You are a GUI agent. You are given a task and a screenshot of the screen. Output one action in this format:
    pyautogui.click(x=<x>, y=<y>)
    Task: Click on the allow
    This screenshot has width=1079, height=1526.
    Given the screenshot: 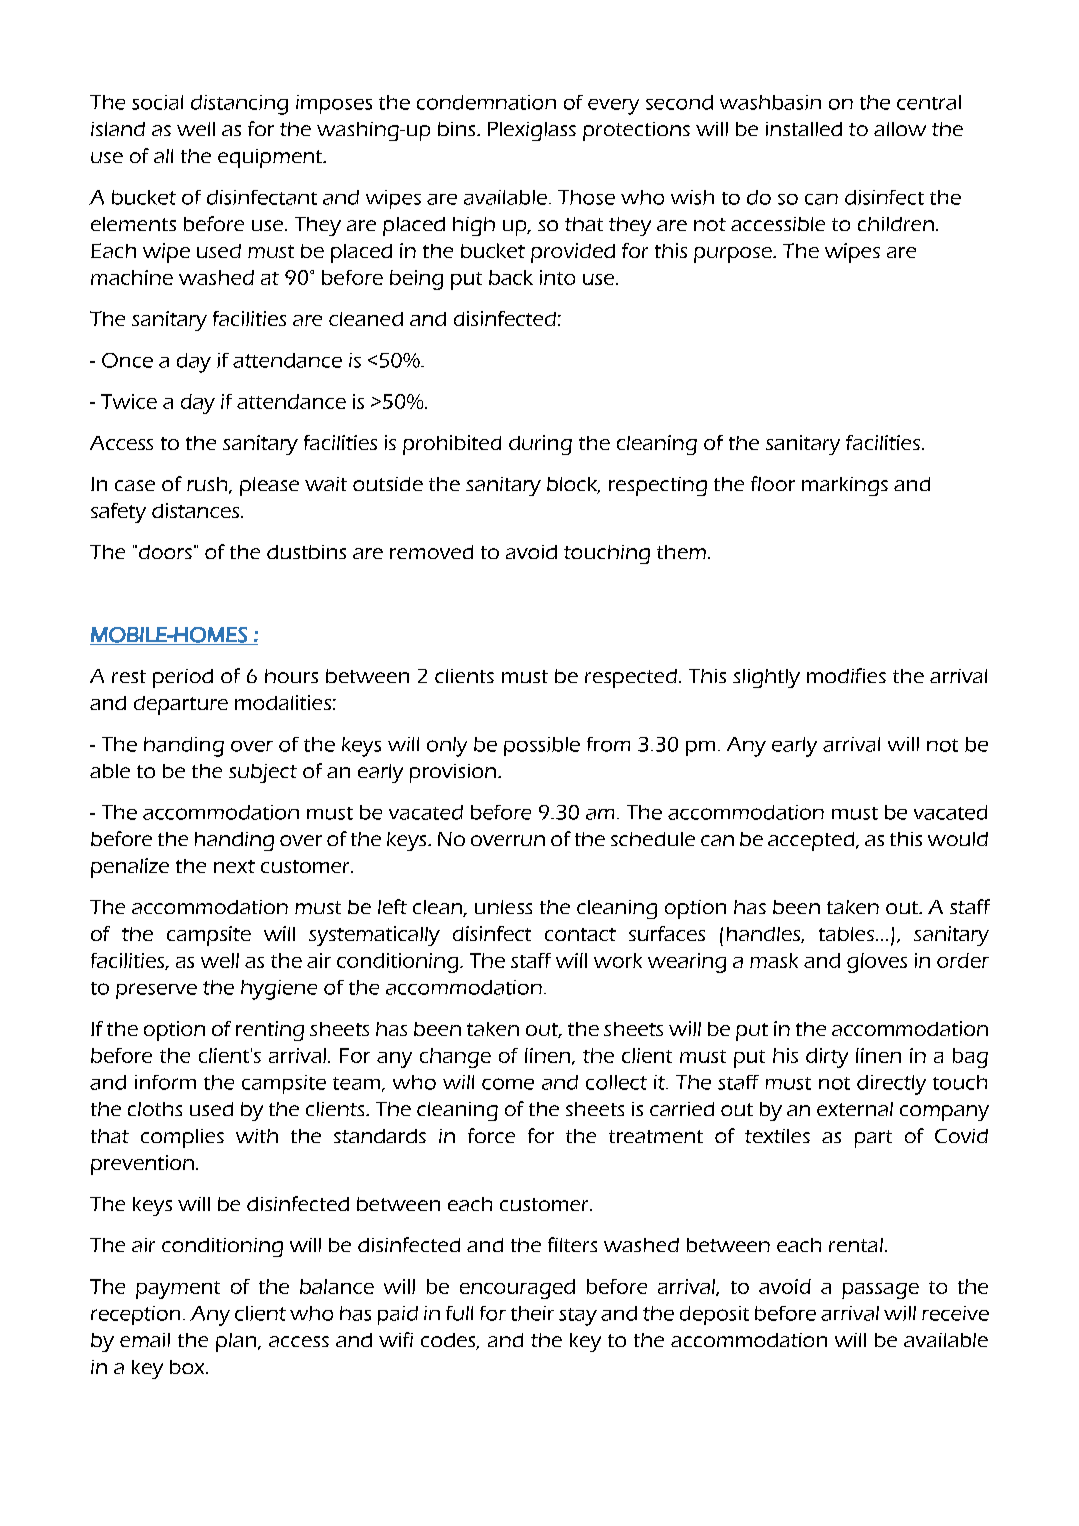 What is the action you would take?
    pyautogui.click(x=900, y=129)
